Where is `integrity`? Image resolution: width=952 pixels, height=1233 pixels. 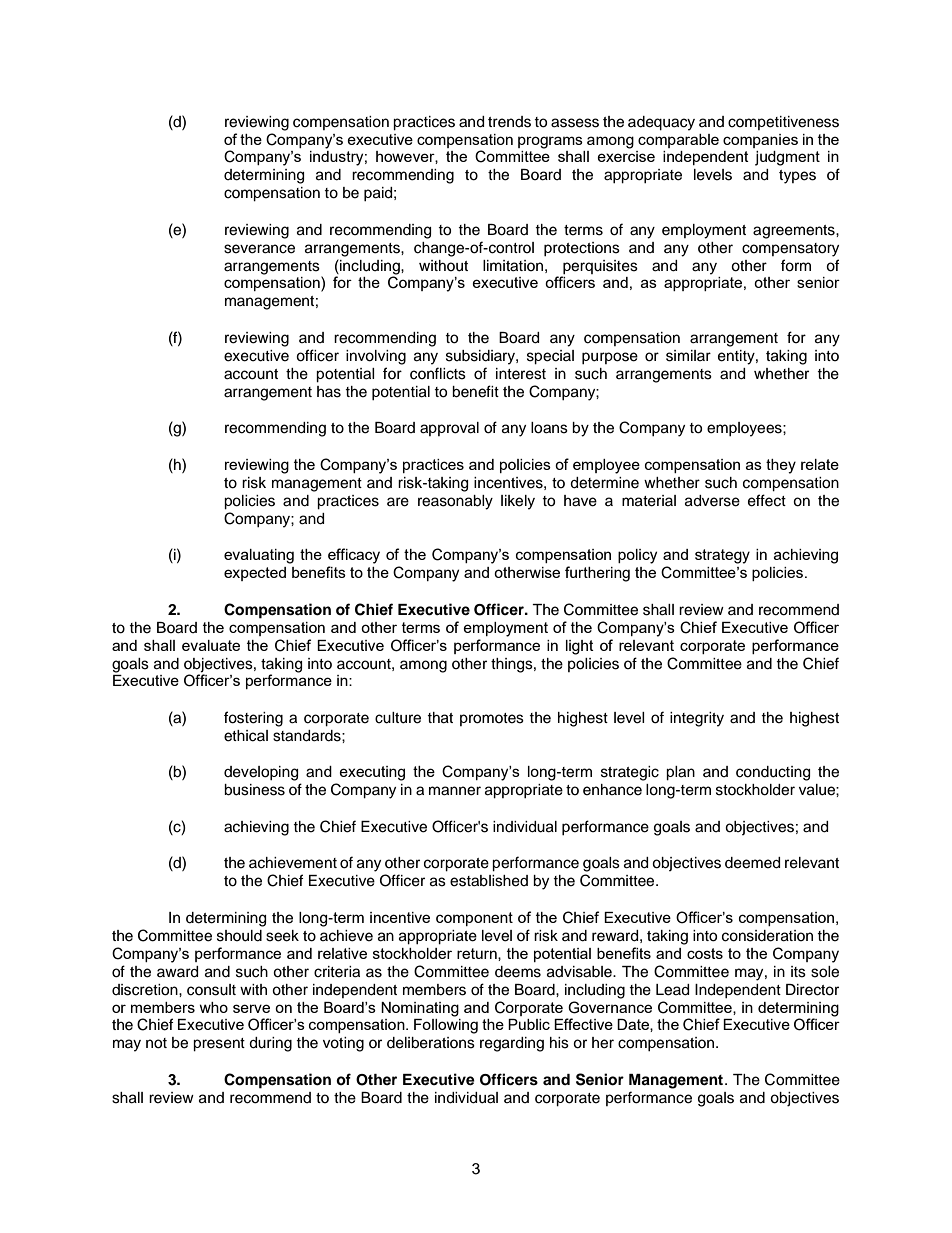
integrity is located at coordinates (697, 719).
